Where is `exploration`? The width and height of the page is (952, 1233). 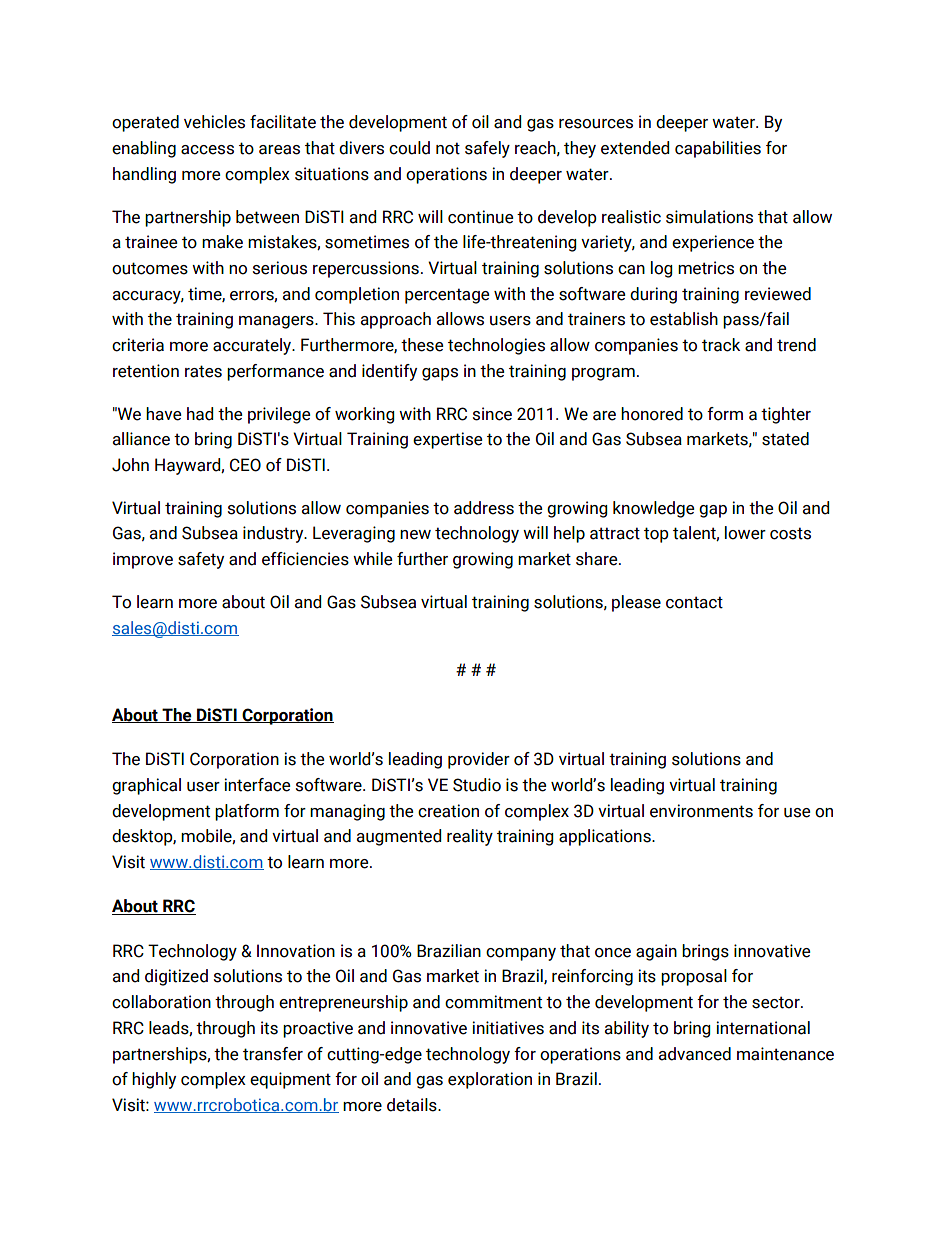 exploration is located at coordinates (490, 1080).
